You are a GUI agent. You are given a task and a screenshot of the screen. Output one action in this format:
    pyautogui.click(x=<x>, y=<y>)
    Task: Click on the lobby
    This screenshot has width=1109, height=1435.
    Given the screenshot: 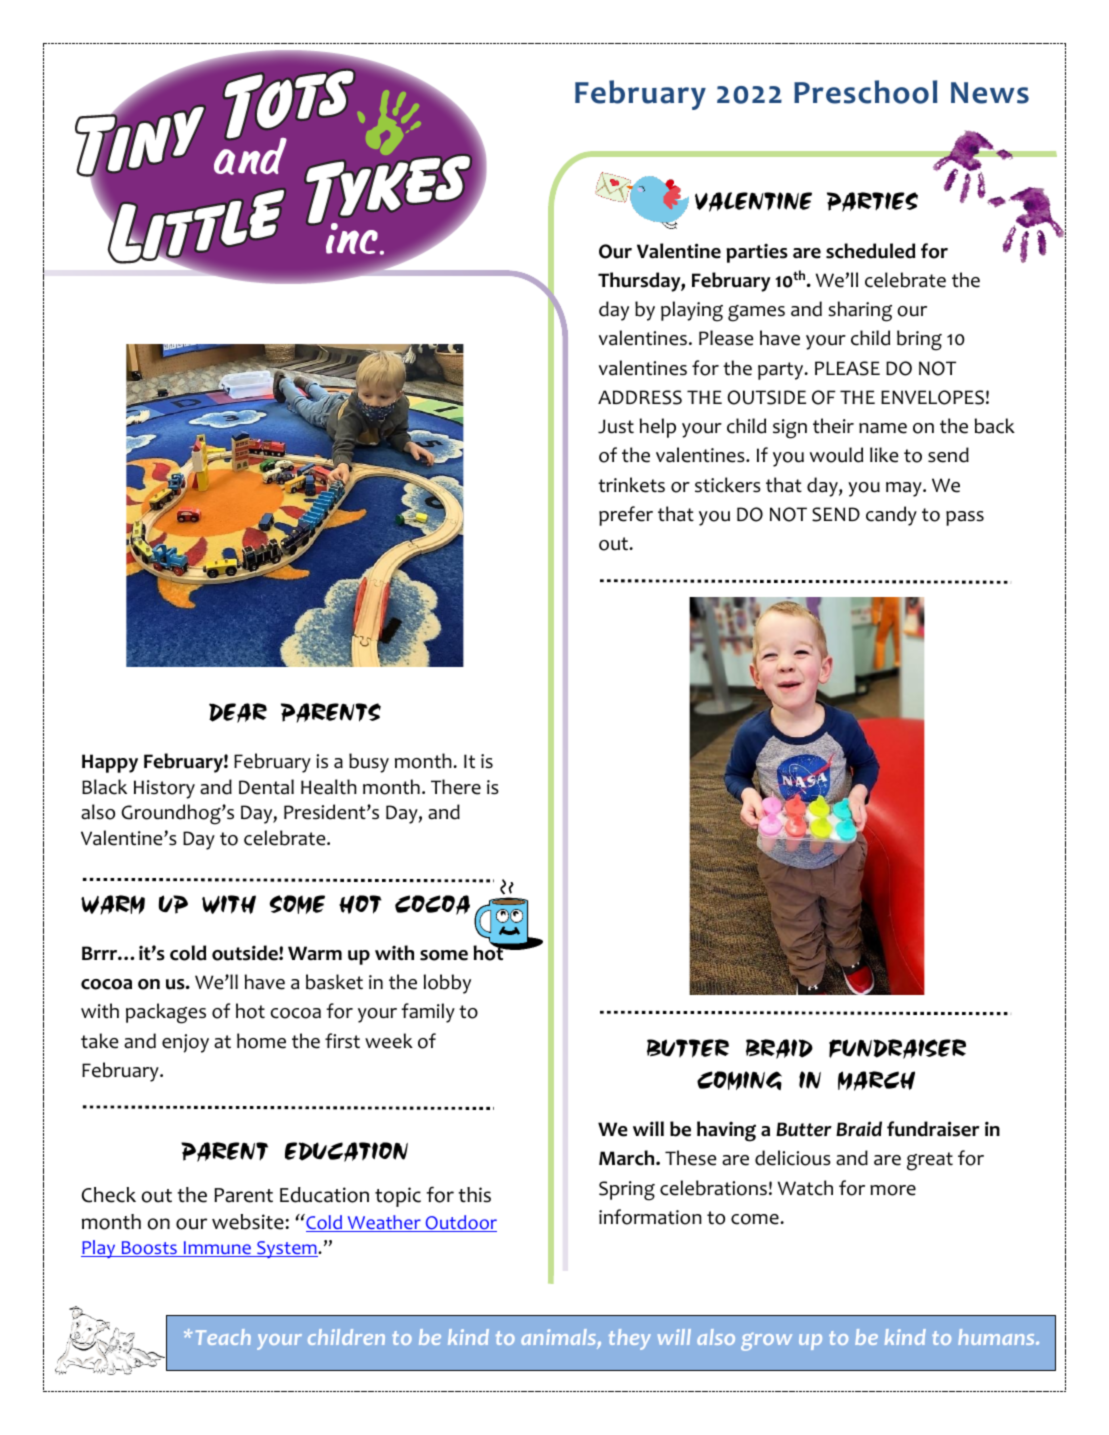 What is the action you would take?
    pyautogui.click(x=447, y=984)
